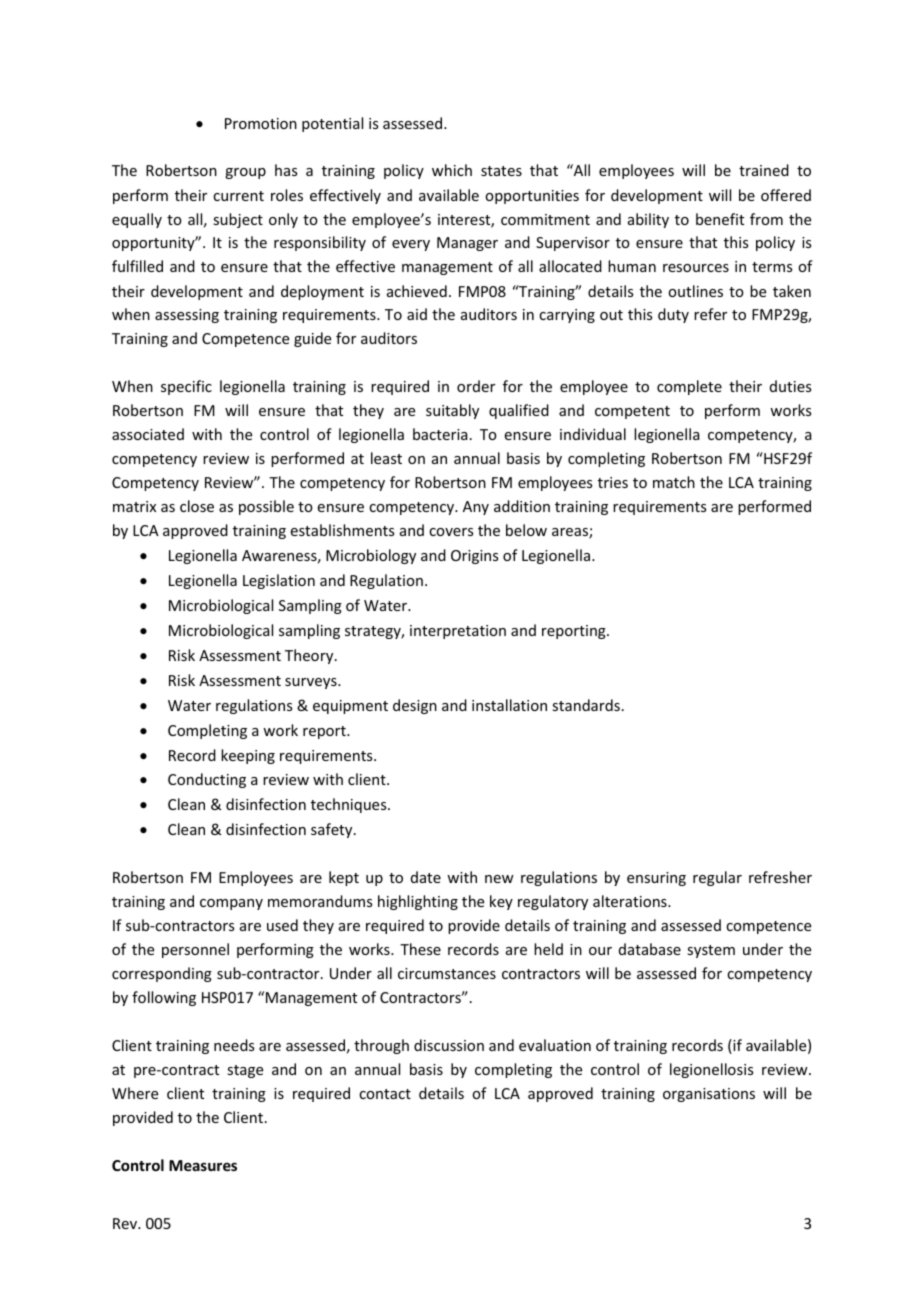  Describe the element at coordinates (452, 411) in the image. I see `suitably` at that location.
